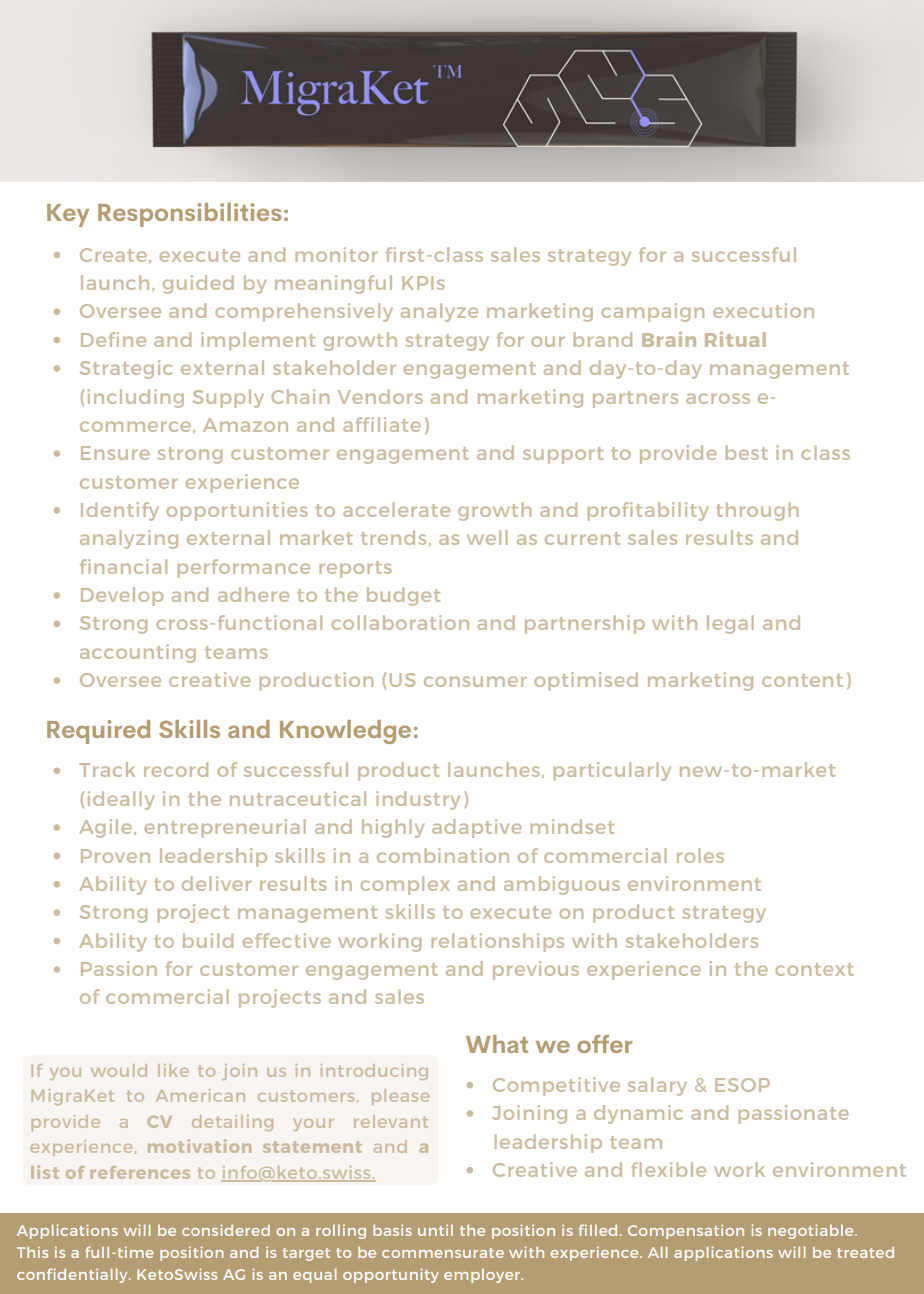  What do you see at coordinates (113, 255) in the screenshot?
I see `Create` at bounding box center [113, 255].
